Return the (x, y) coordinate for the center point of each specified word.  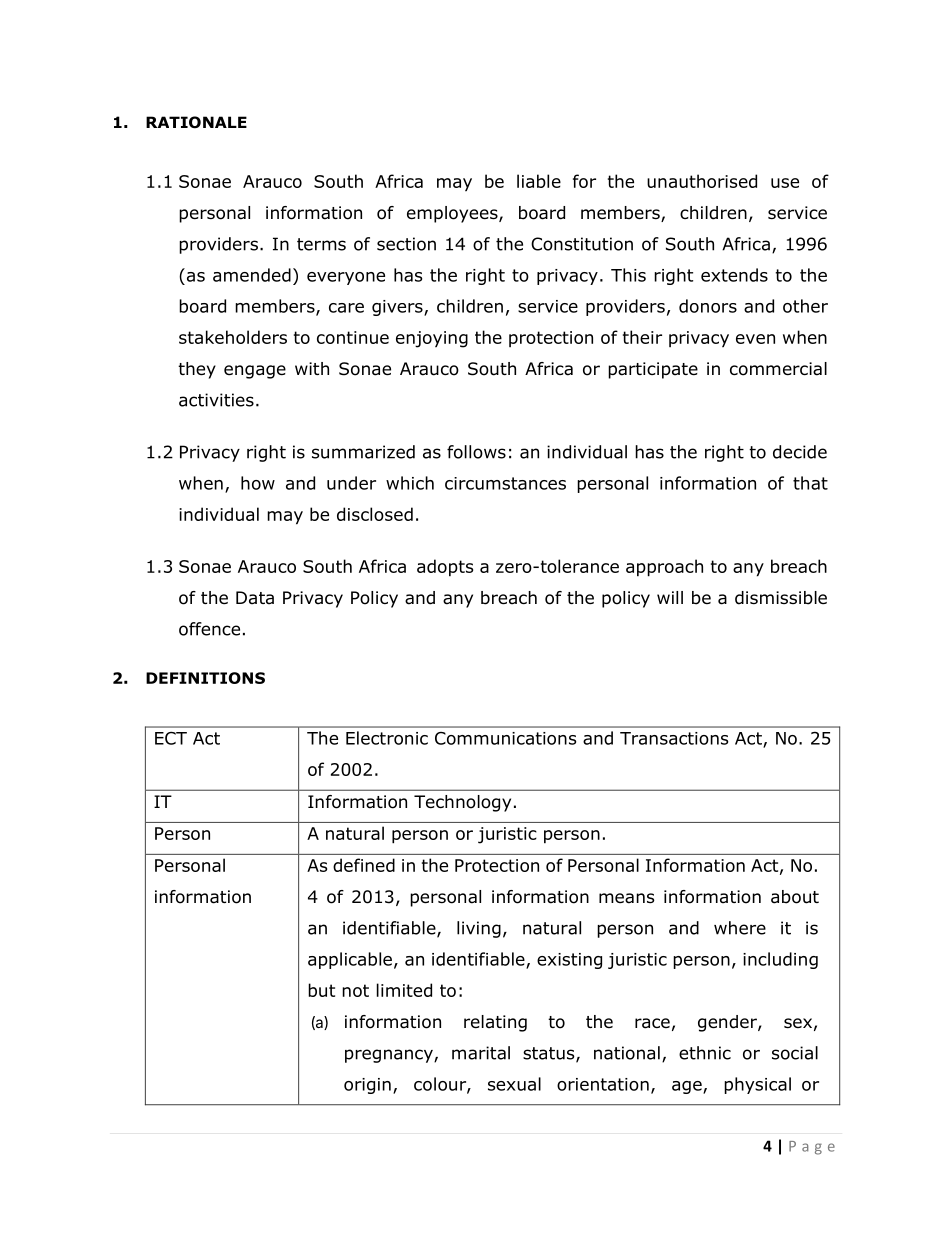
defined (364, 865)
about (795, 897)
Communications (505, 738)
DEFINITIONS (205, 678)
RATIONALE (196, 122)
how (258, 483)
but (321, 990)
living (479, 929)
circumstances (505, 483)
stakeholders (233, 337)
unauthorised (702, 181)
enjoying (432, 339)
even (755, 339)
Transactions (674, 738)
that (810, 483)
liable (539, 181)
